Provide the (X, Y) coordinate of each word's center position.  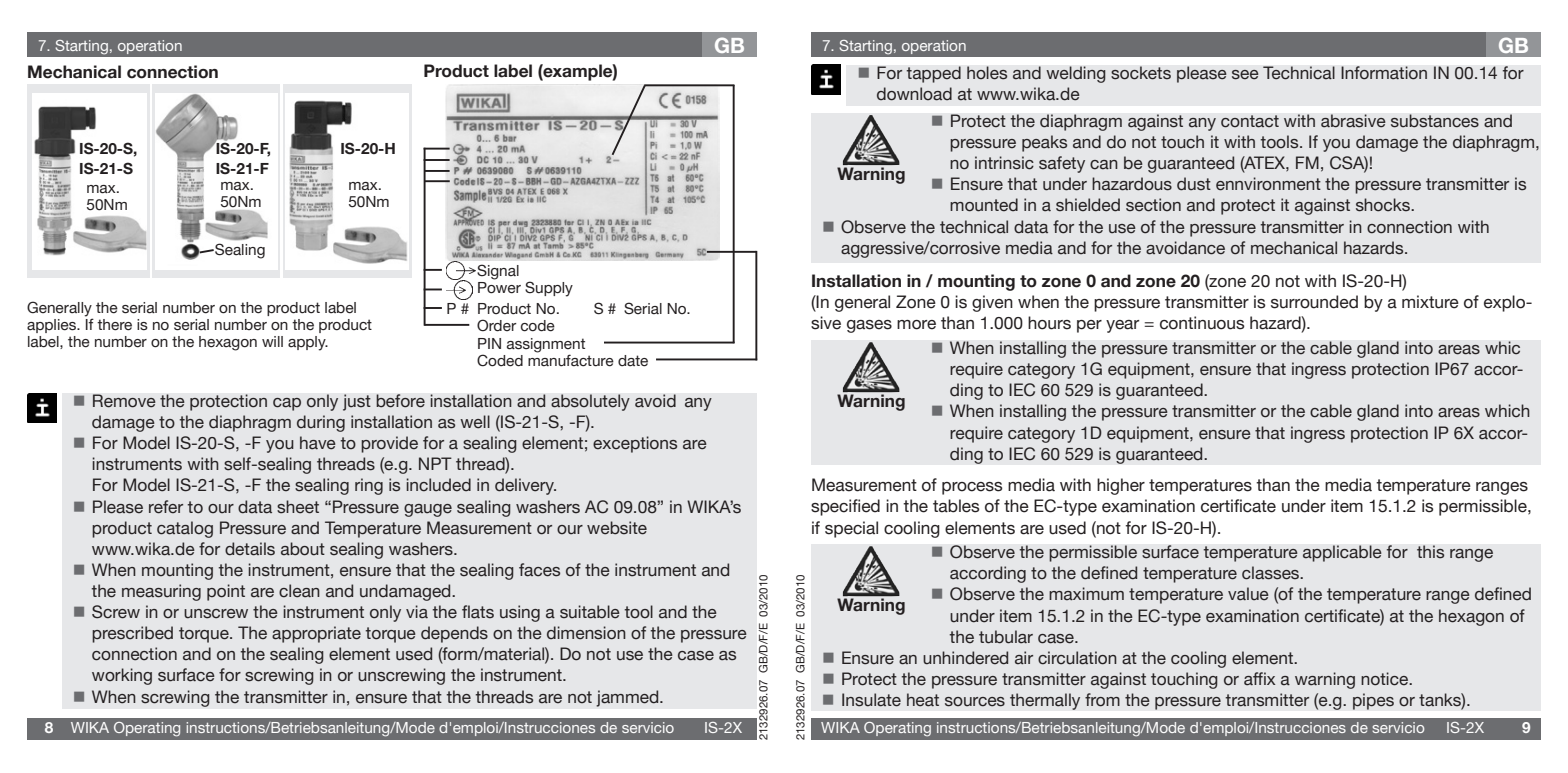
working (122, 676)
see (1245, 75)
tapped (933, 74)
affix (1259, 679)
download (914, 94)
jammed (628, 698)
